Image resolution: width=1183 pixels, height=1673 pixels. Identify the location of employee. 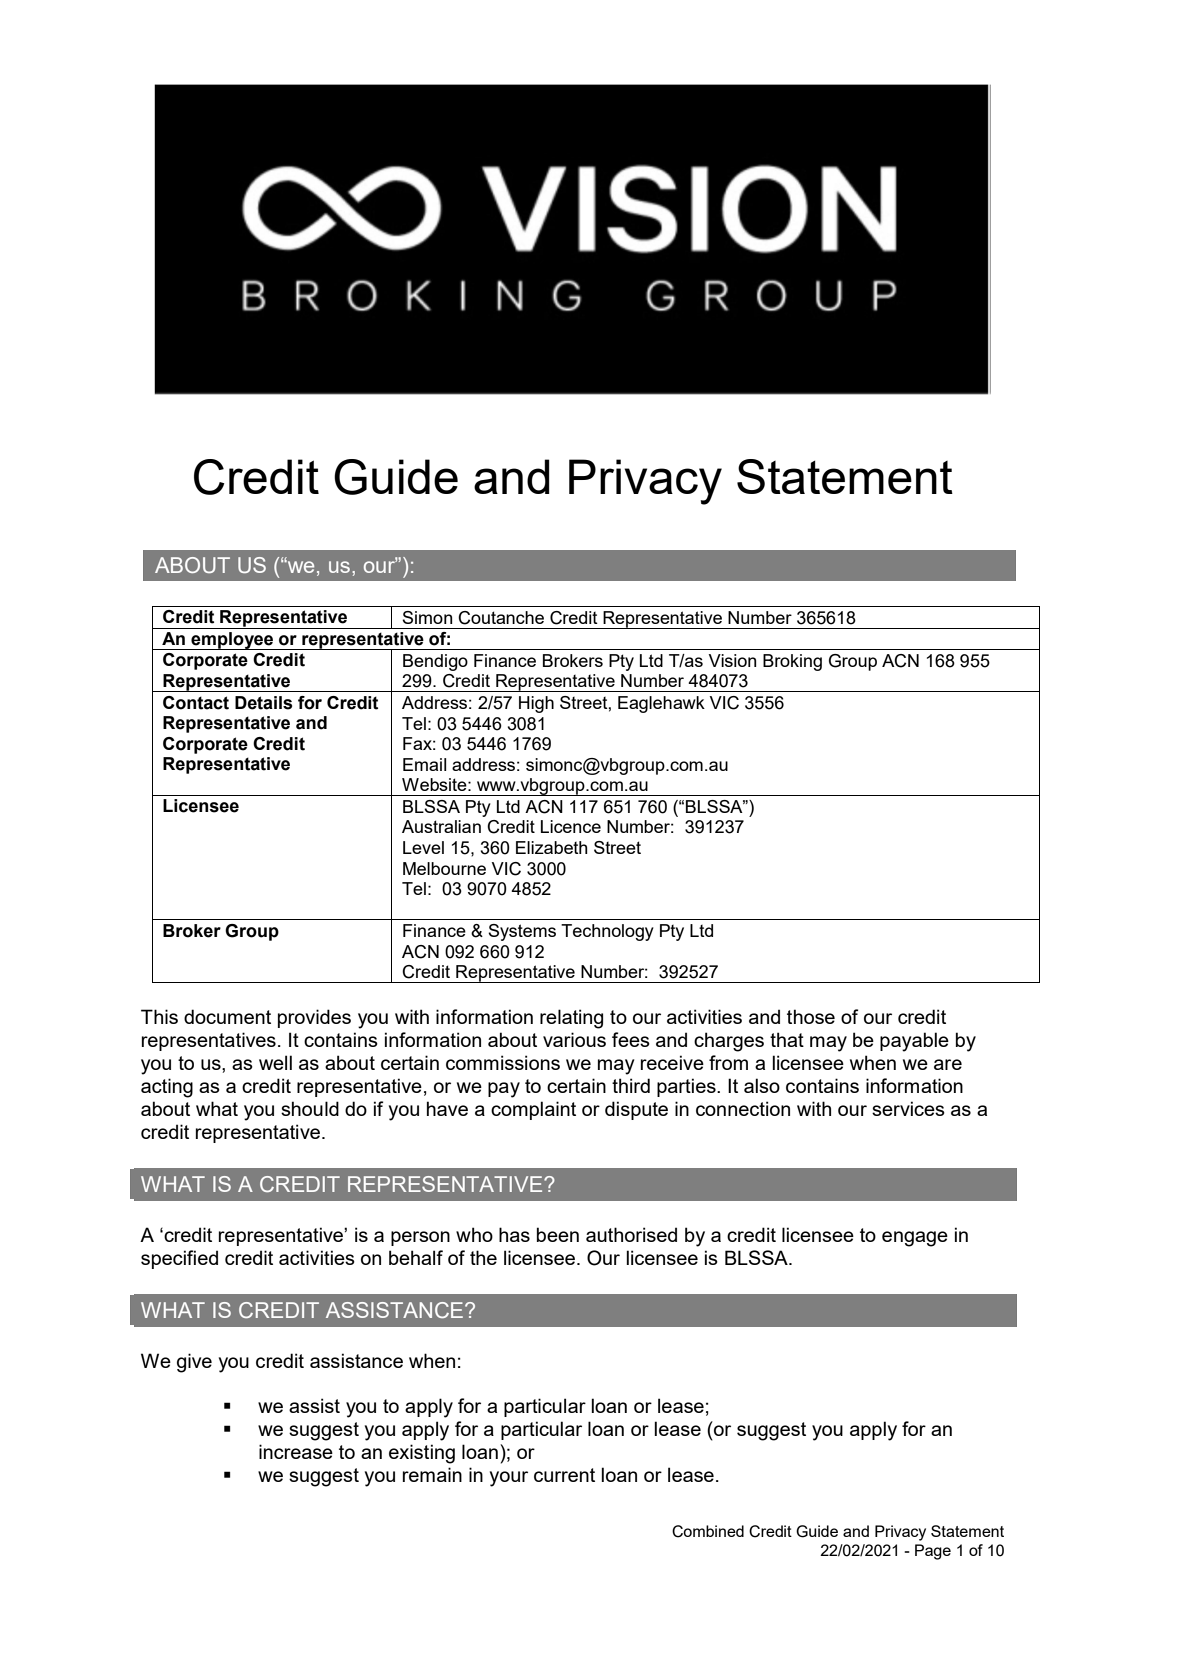
(232, 641).
